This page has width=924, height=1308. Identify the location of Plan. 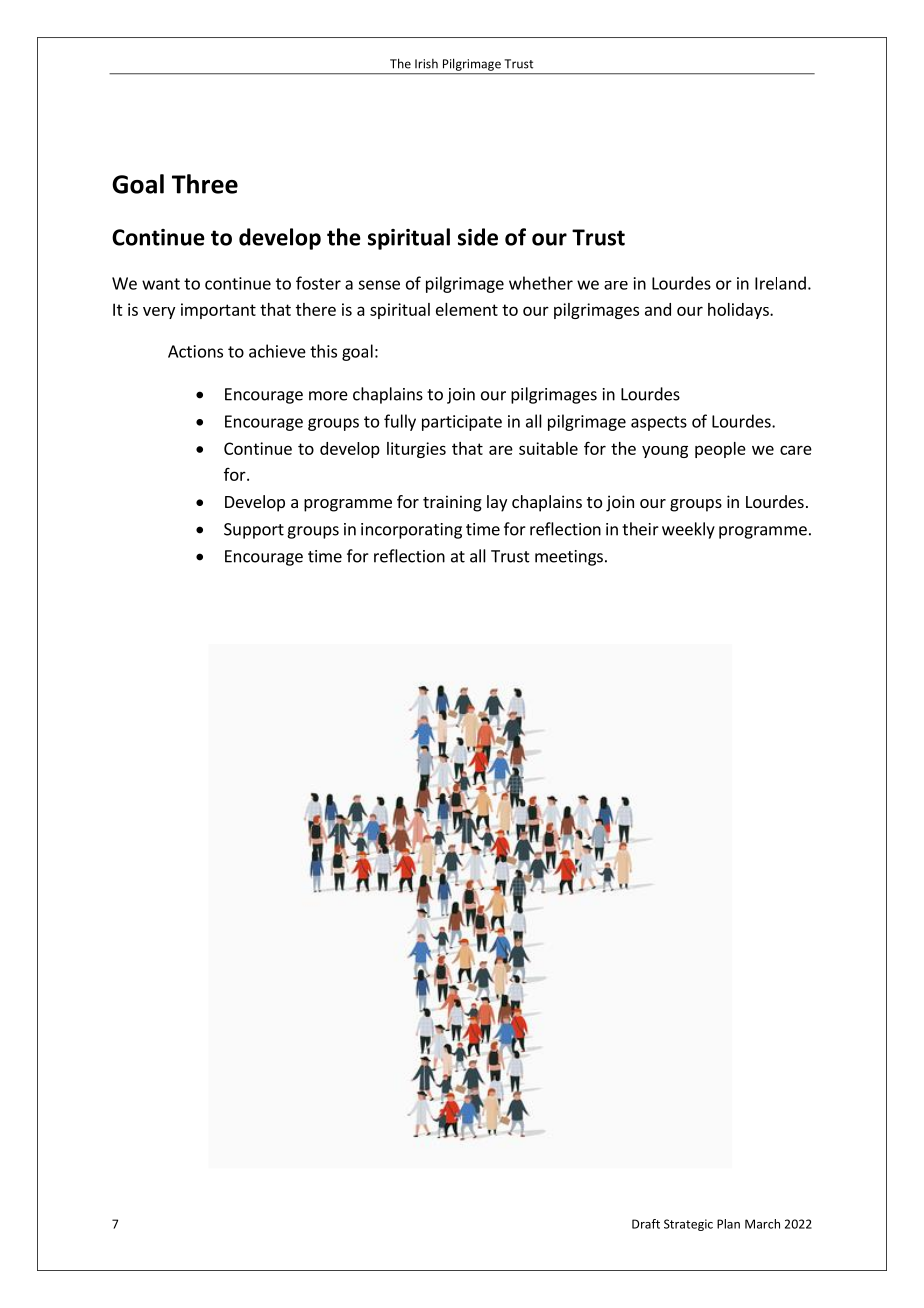
(728, 1224).
